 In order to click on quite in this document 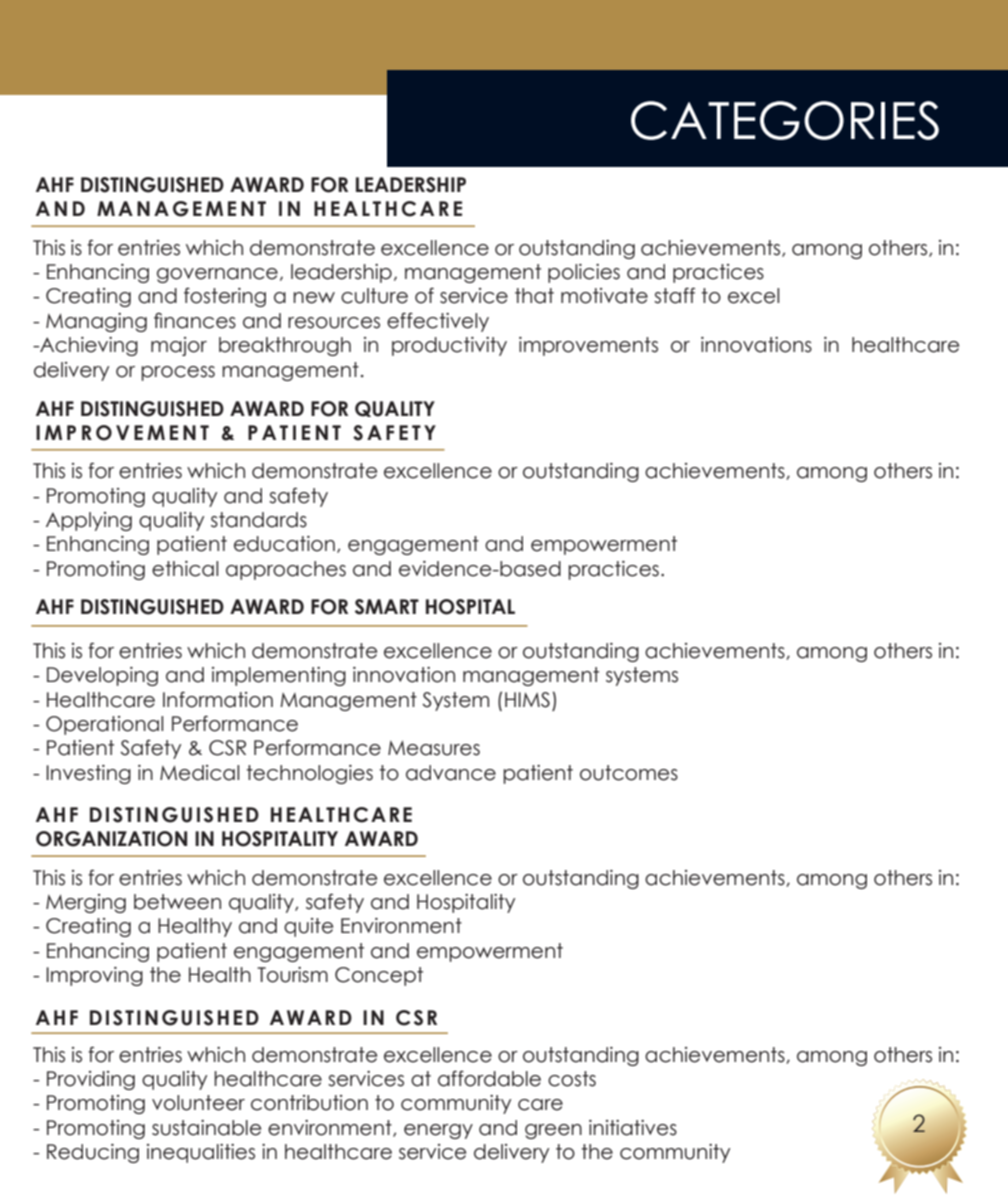, I will do `click(308, 927)`.
